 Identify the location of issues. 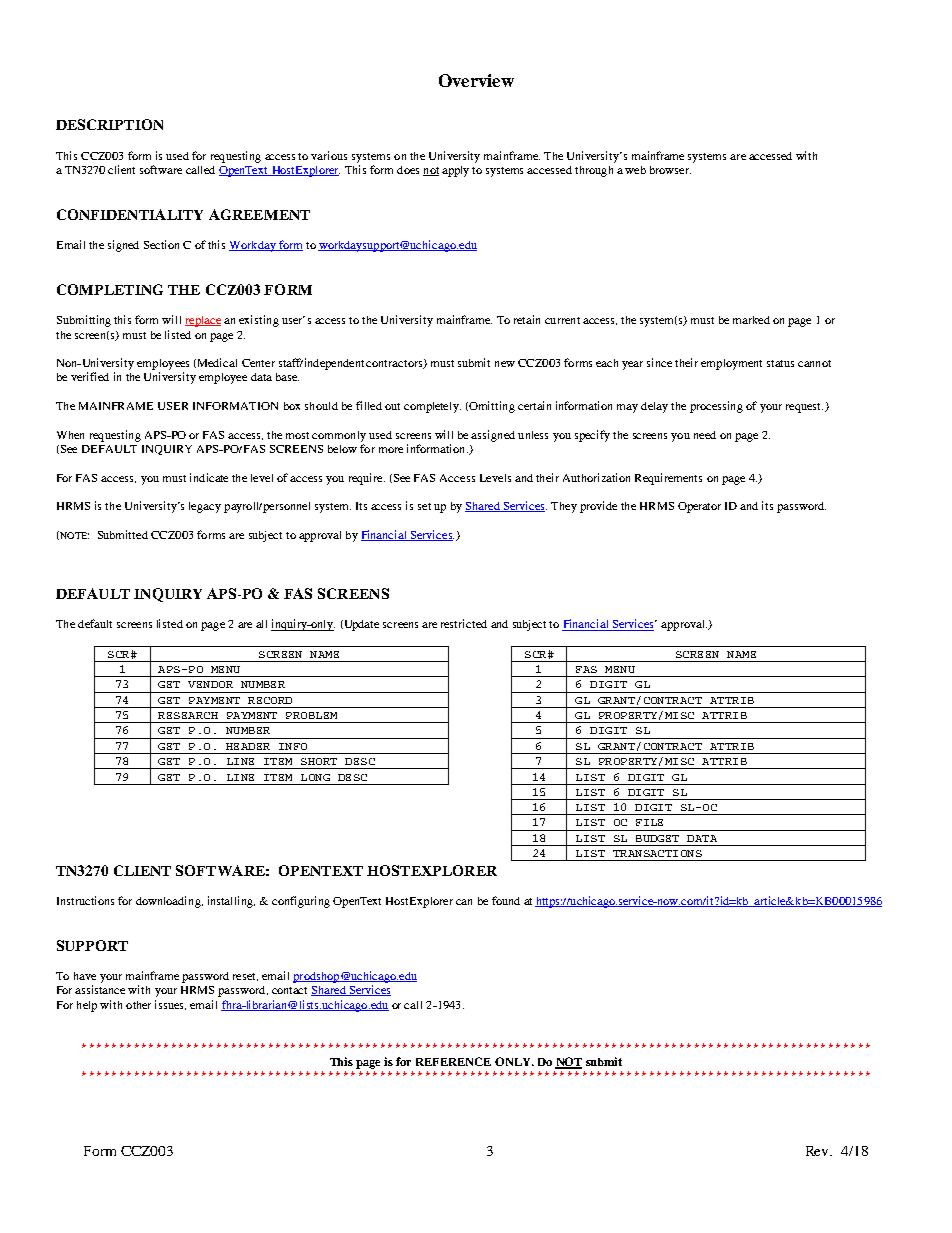
(170, 1005).
